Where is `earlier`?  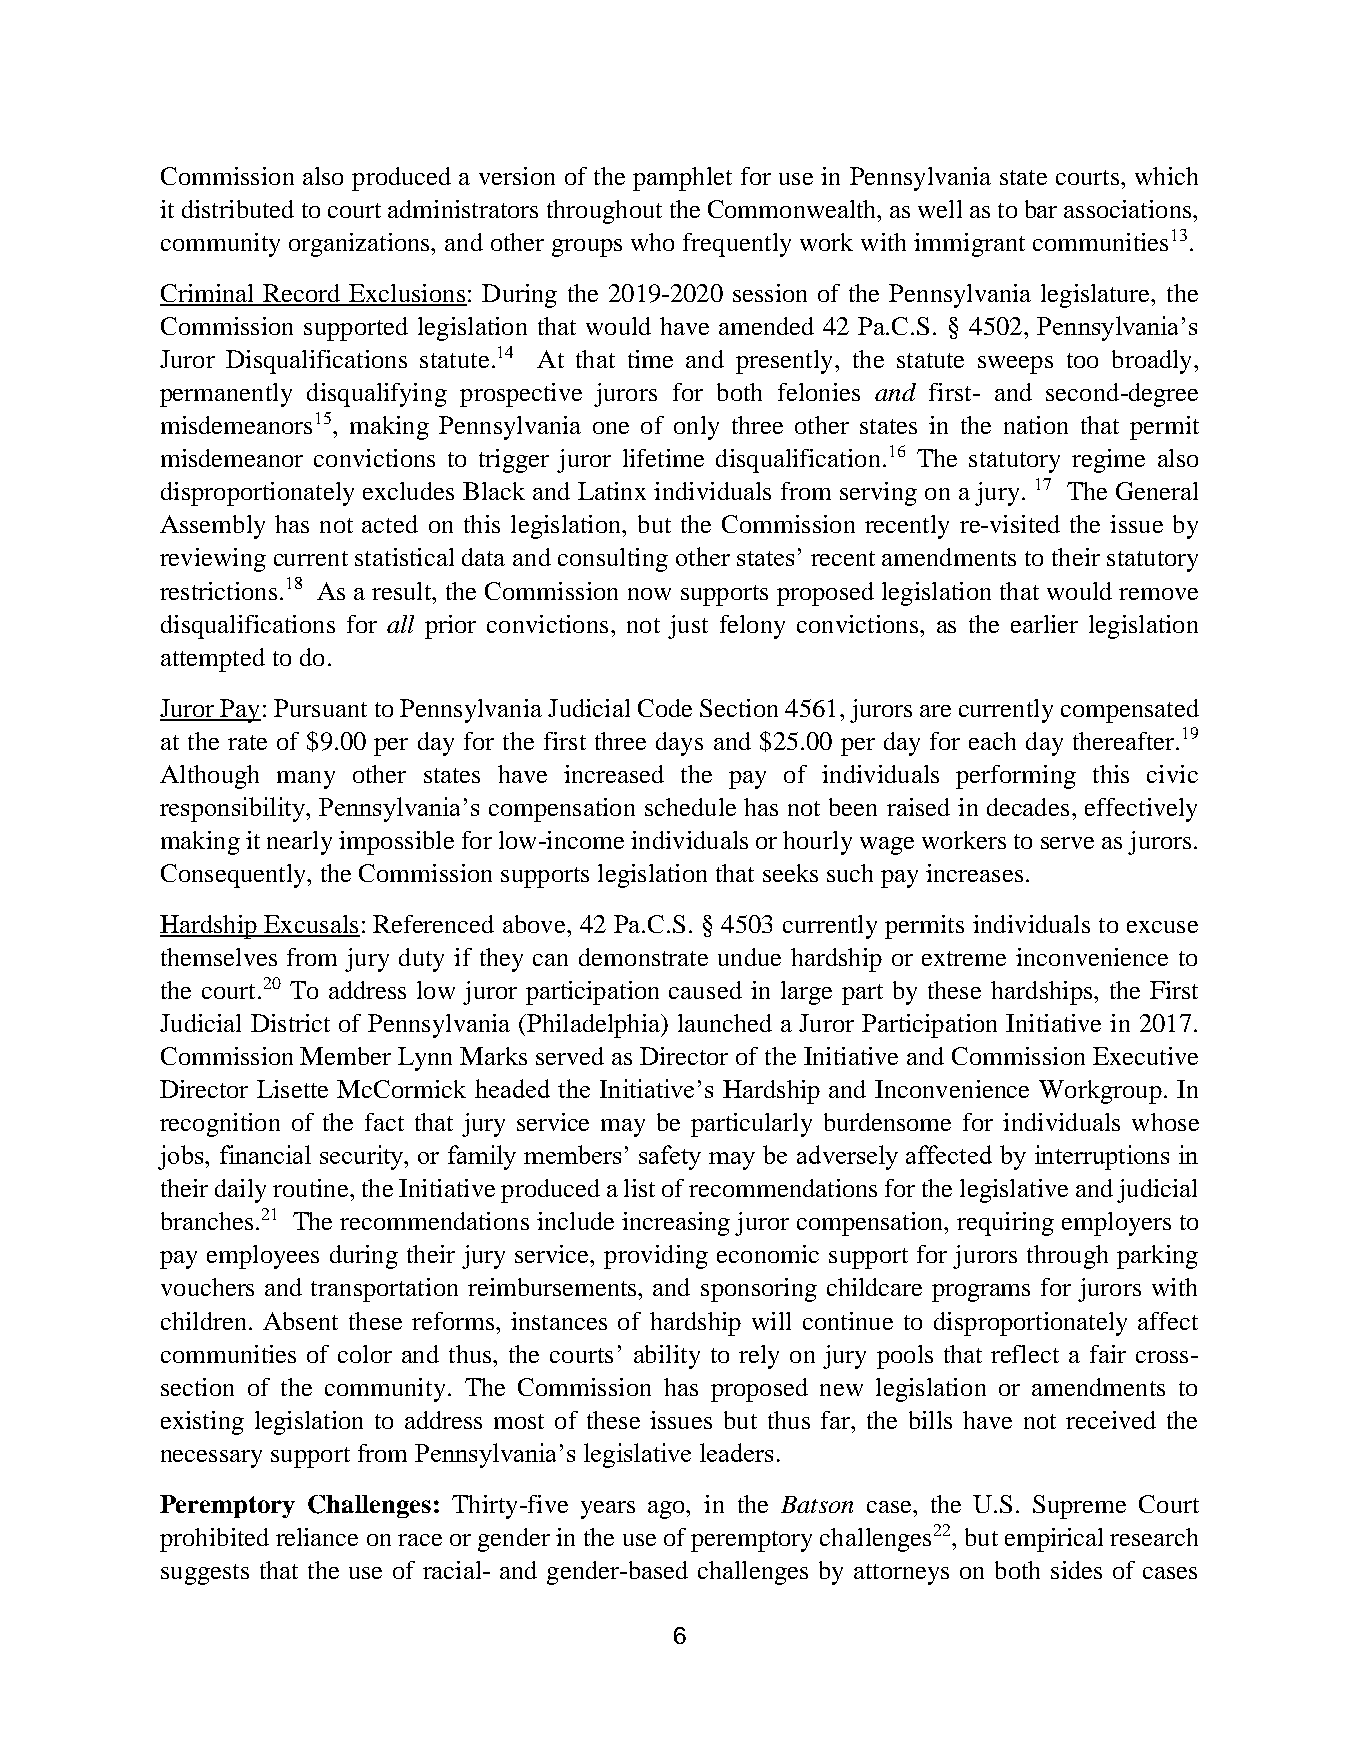
earlier is located at coordinates (1044, 624).
